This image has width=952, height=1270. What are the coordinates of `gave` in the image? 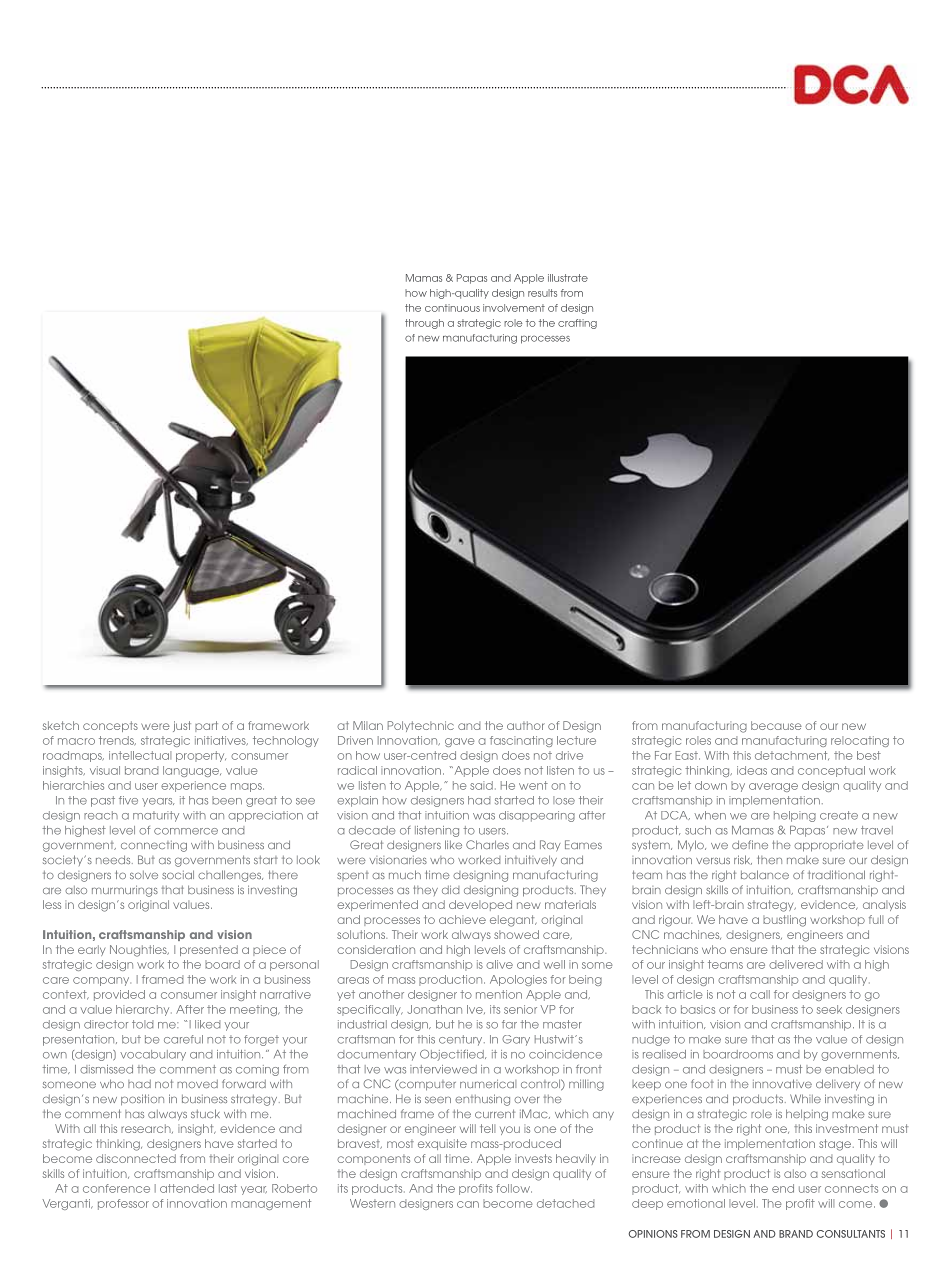 It's located at (459, 742).
